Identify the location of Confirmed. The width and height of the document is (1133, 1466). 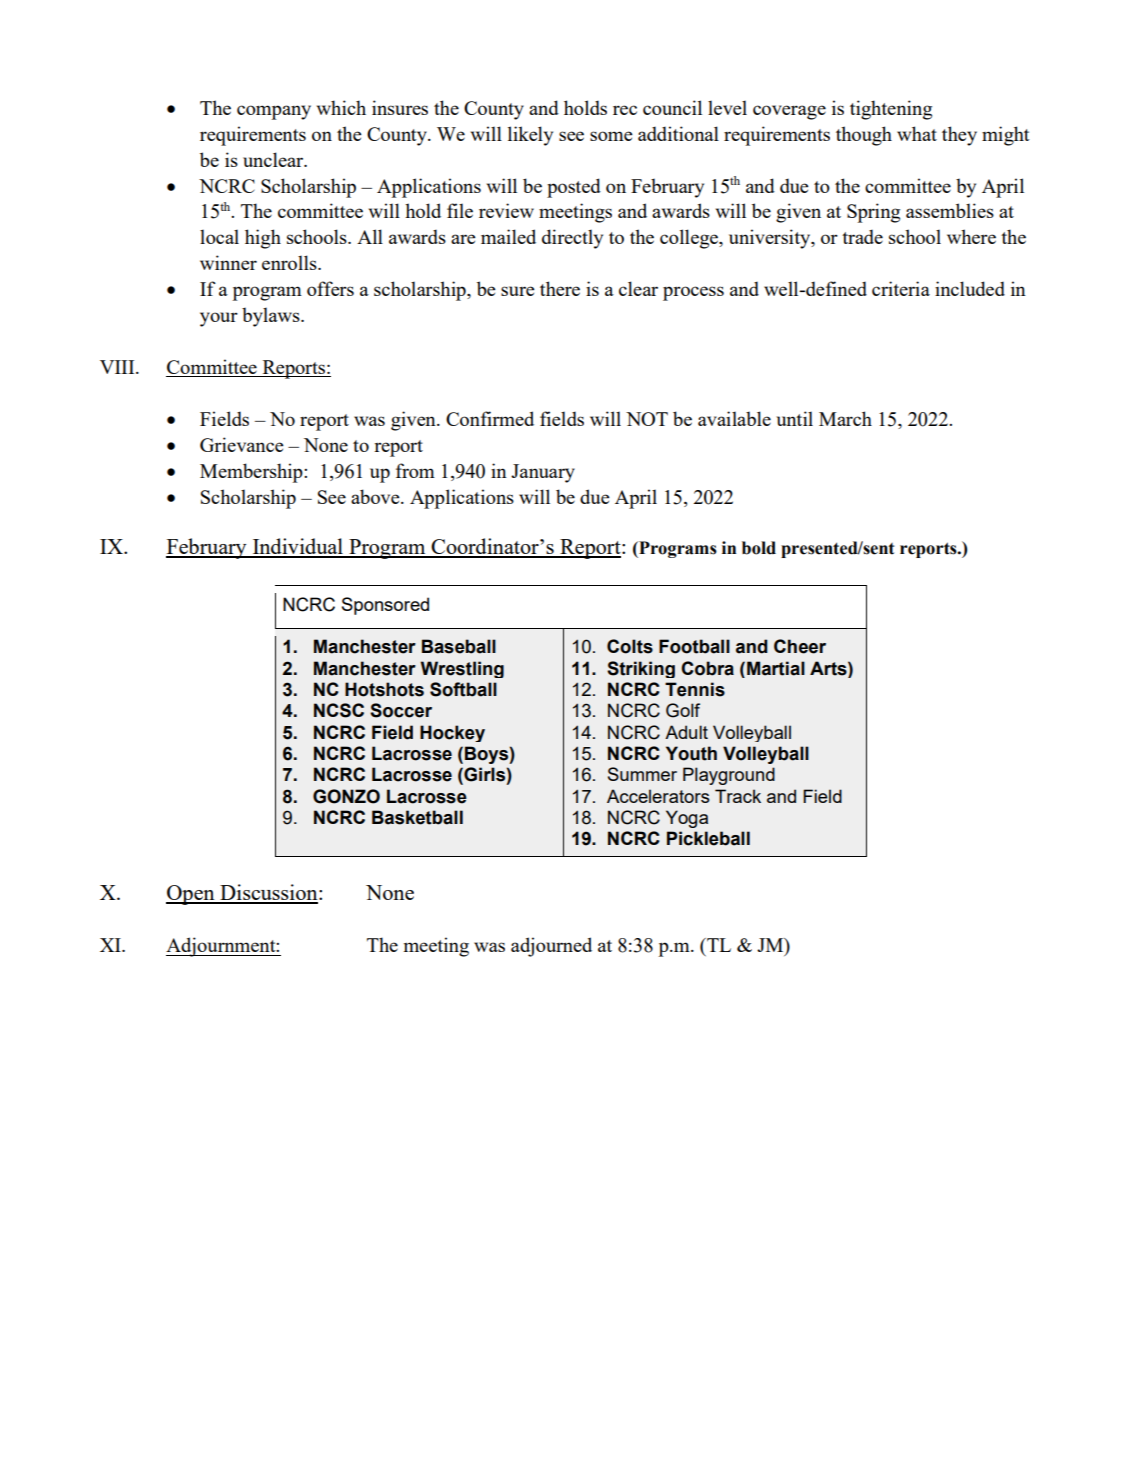
(490, 418).
